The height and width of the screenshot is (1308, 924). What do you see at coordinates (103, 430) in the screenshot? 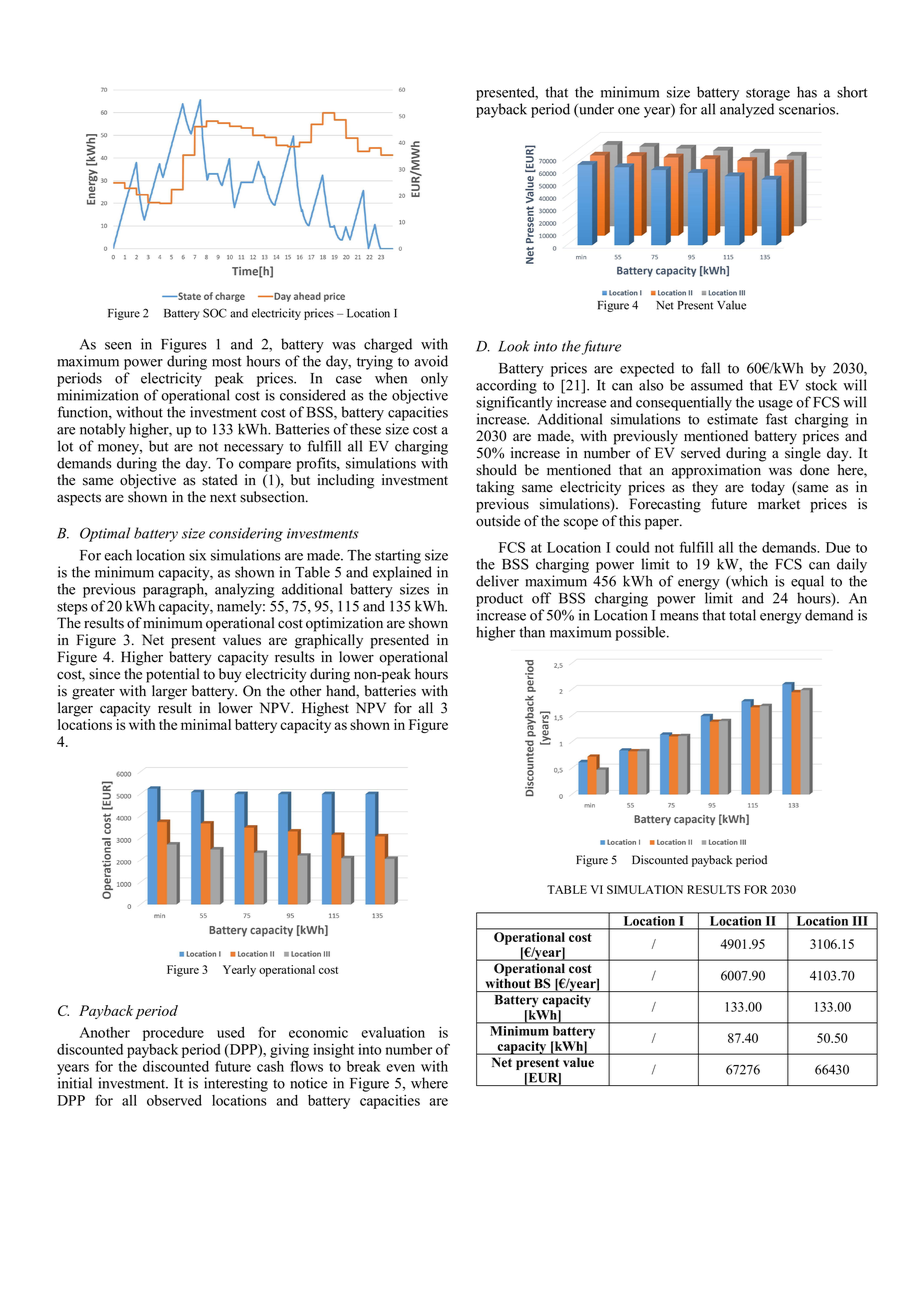
I see `notably` at bounding box center [103, 430].
